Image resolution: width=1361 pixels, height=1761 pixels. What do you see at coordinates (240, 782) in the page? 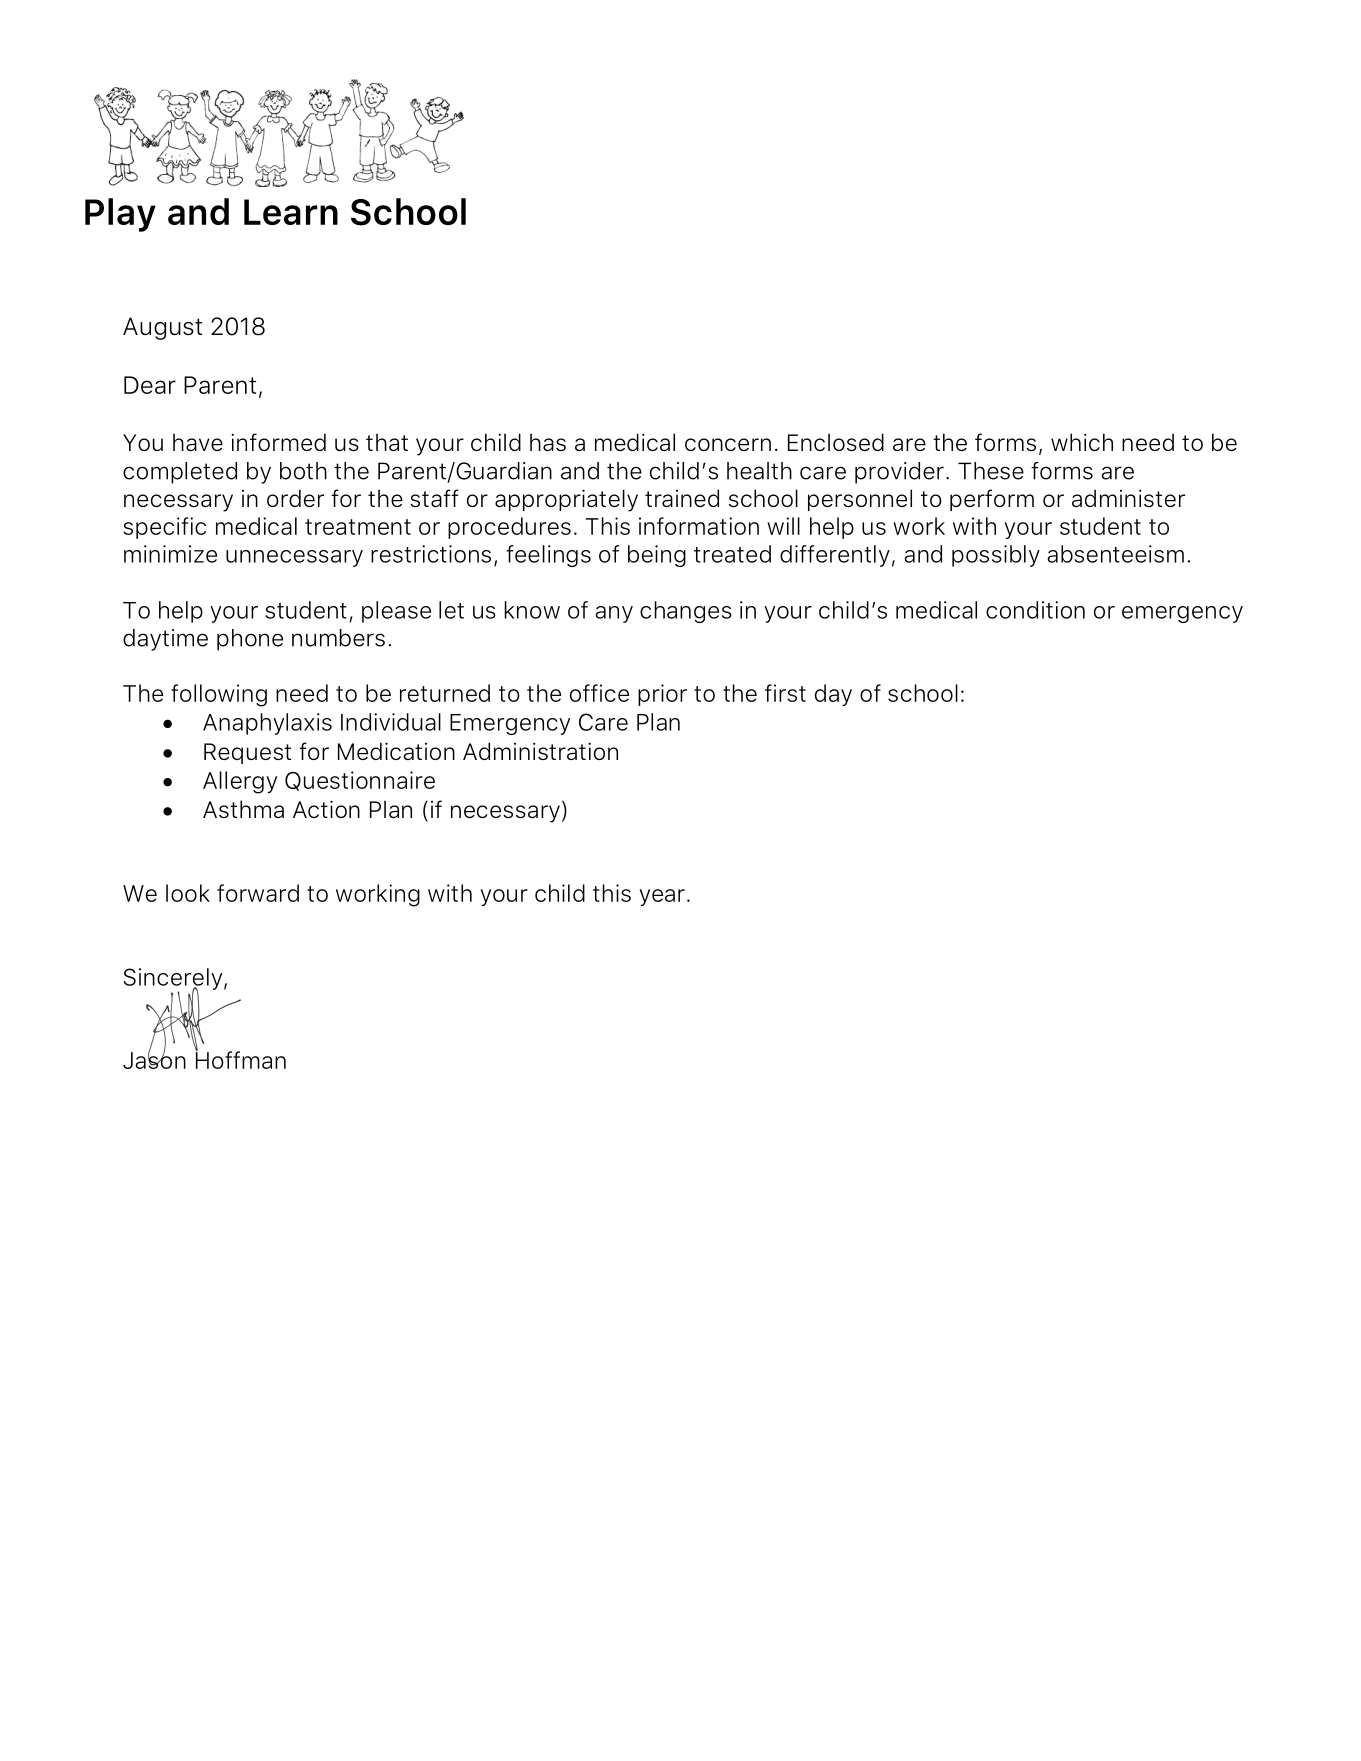
I see `Allergy` at bounding box center [240, 782].
